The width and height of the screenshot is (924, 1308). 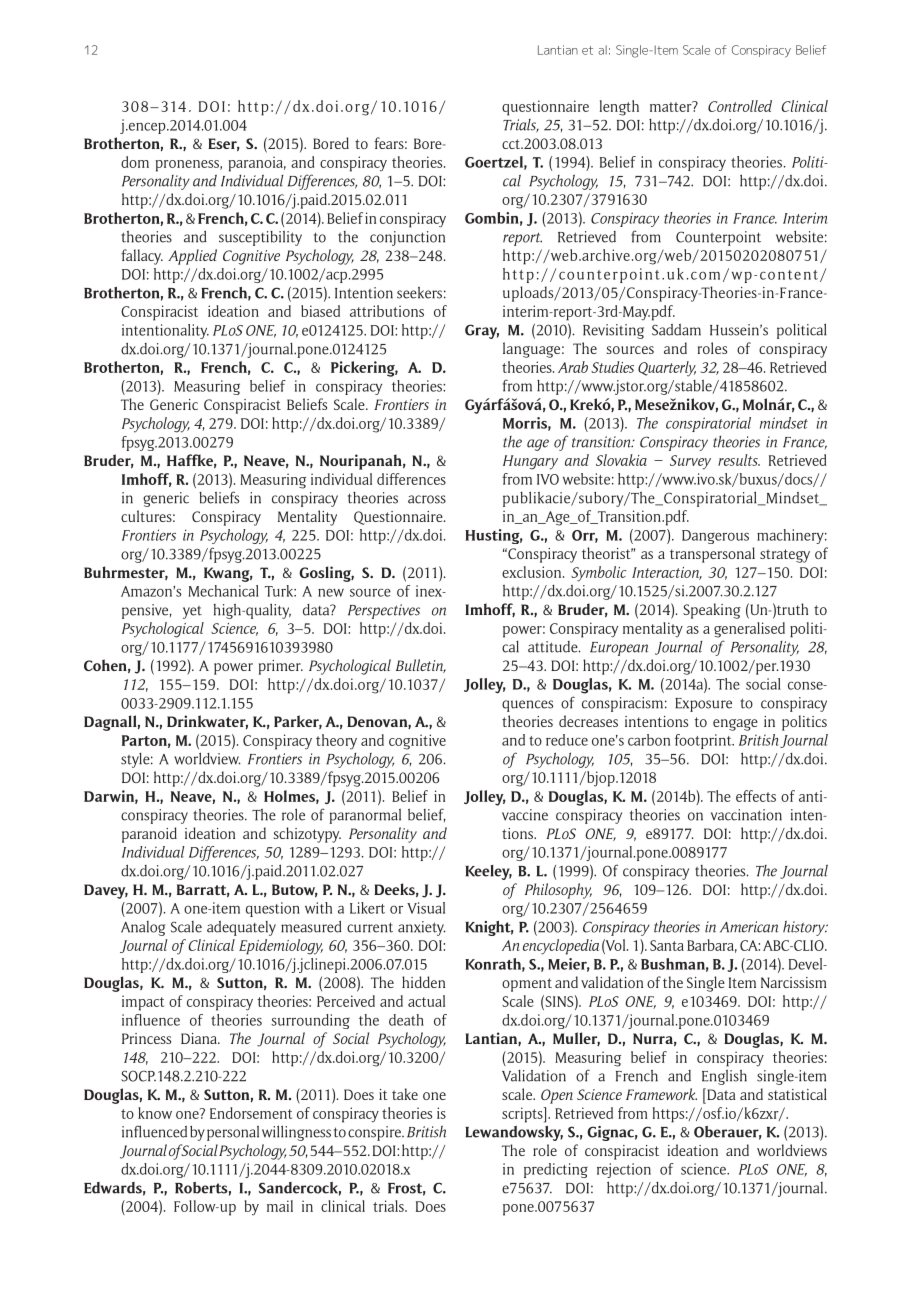 What do you see at coordinates (740, 106) in the screenshot?
I see `Controlled` at bounding box center [740, 106].
